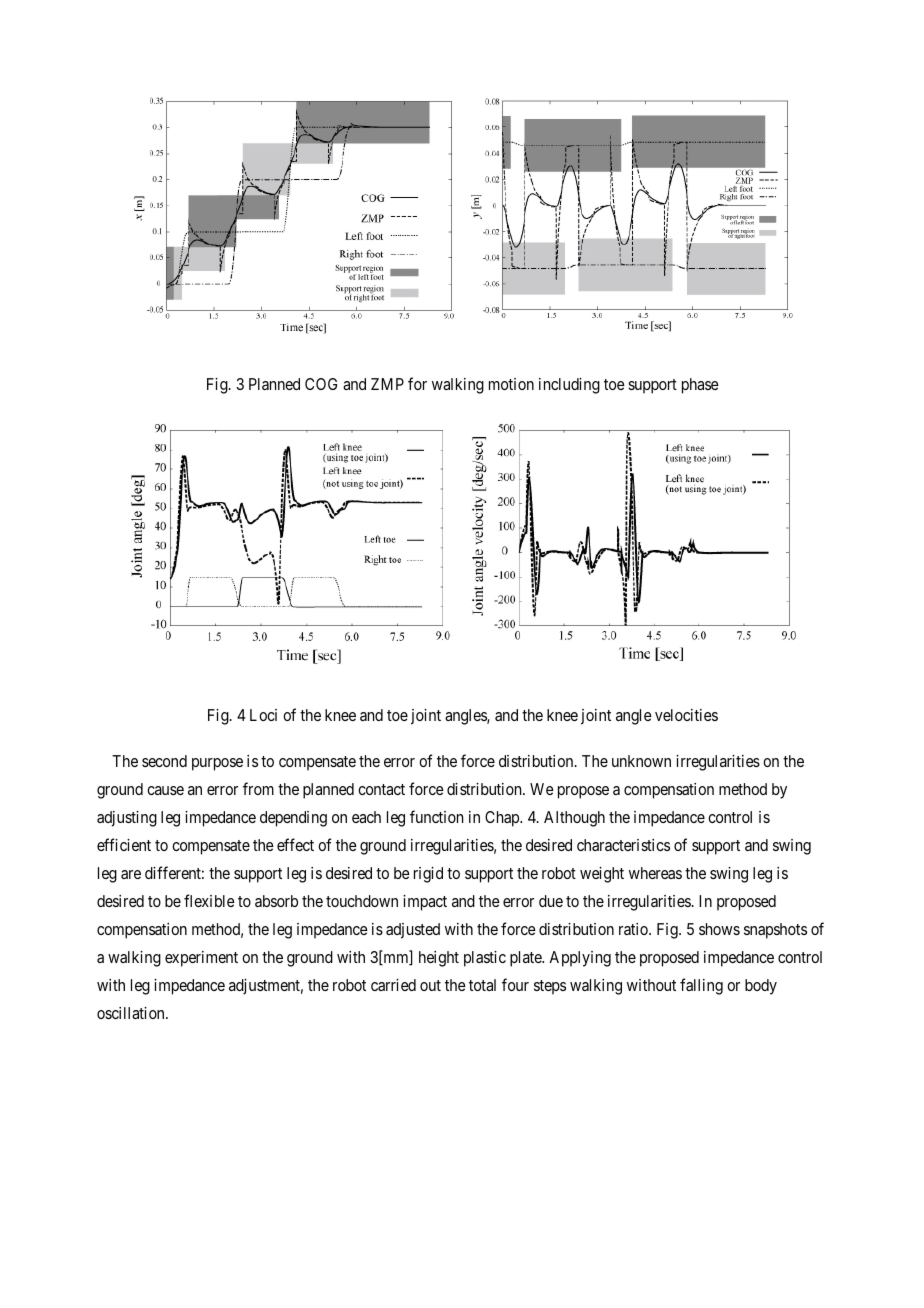  What do you see at coordinates (511, 384) in the screenshot?
I see `motion` at bounding box center [511, 384].
